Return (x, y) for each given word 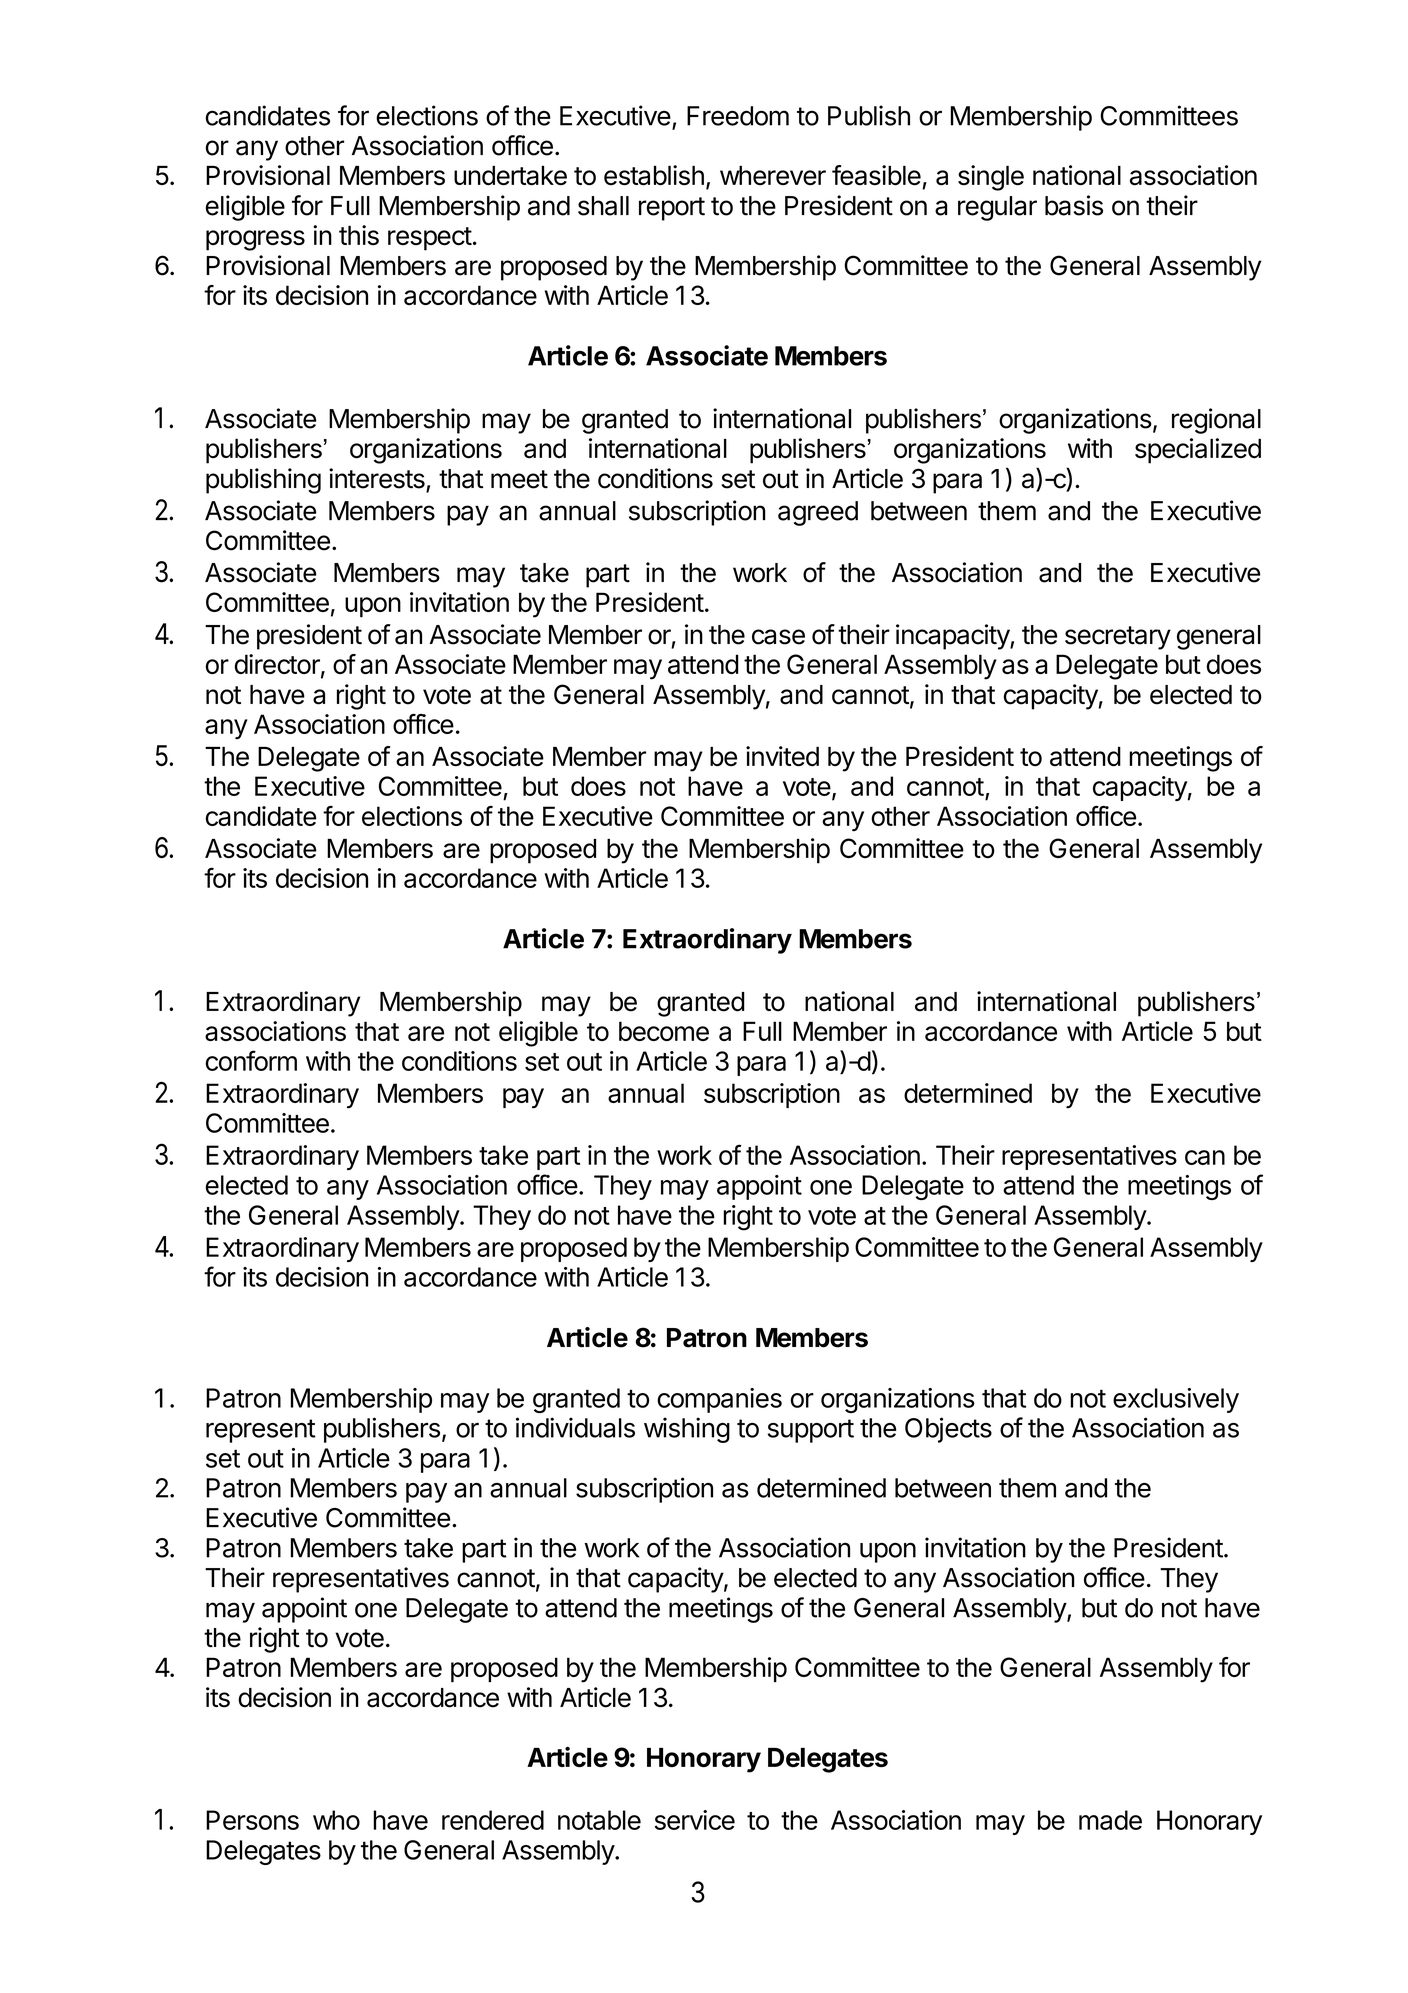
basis (1074, 205)
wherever (773, 175)
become (664, 1031)
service (695, 1820)
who (336, 1820)
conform (251, 1060)
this (359, 235)
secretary (1118, 638)
